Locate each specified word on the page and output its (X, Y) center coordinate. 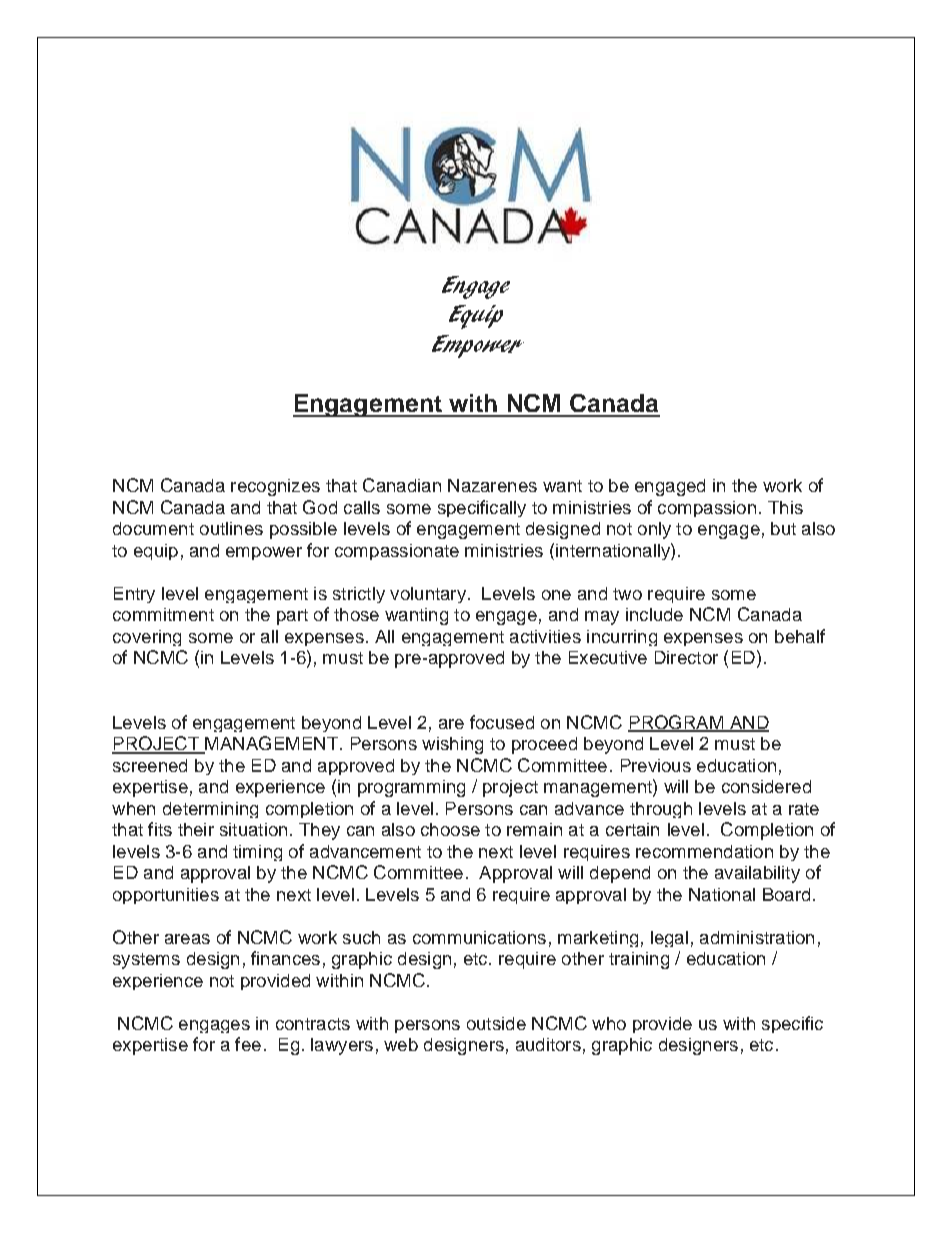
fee (248, 1044)
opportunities (166, 896)
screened (150, 765)
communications (479, 937)
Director (686, 657)
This (785, 507)
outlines (231, 528)
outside (496, 1023)
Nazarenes (492, 485)
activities (545, 636)
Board (786, 894)
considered (766, 786)
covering (147, 638)
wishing (452, 745)
